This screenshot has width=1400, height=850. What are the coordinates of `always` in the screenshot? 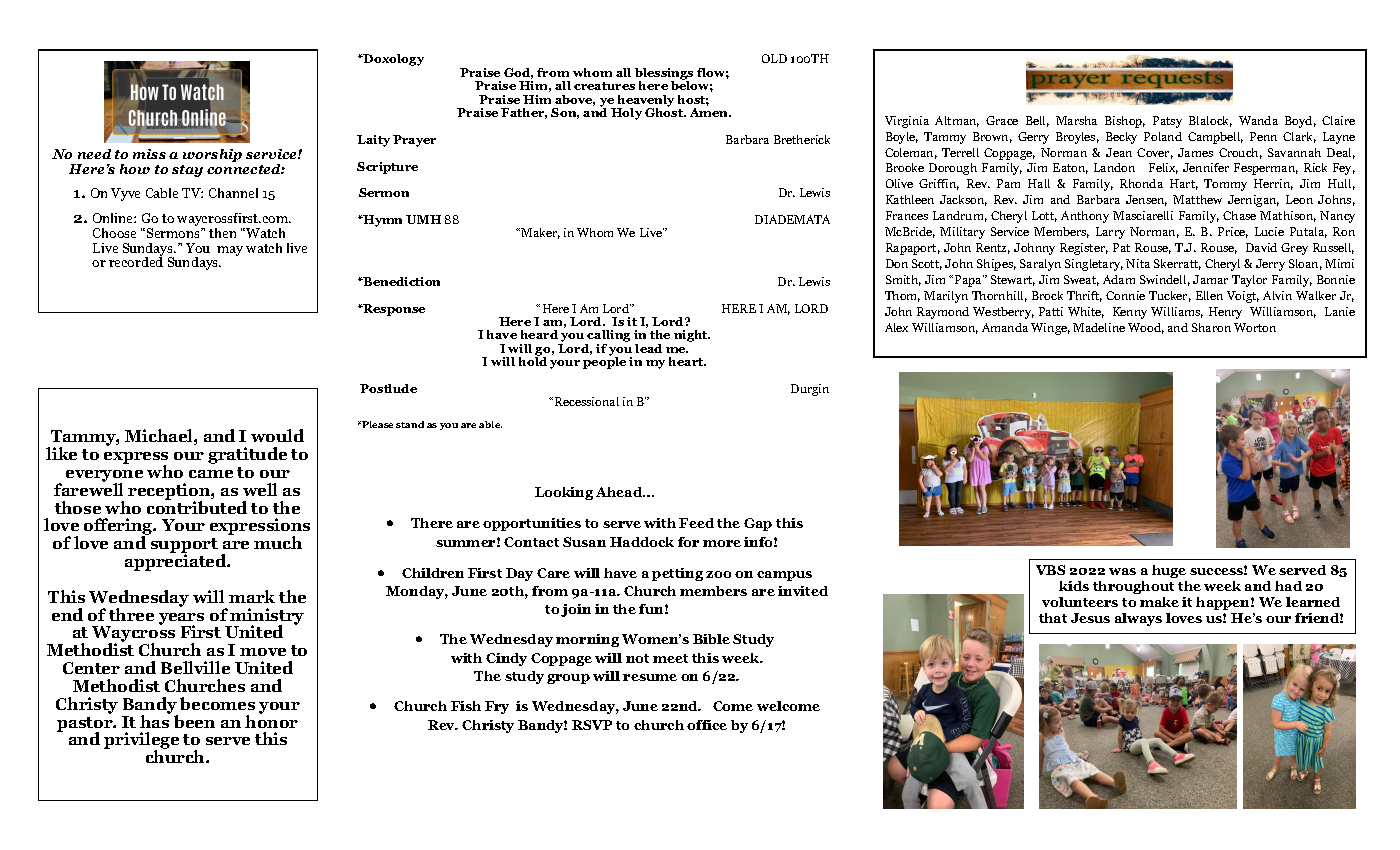 It's located at (1138, 619).
